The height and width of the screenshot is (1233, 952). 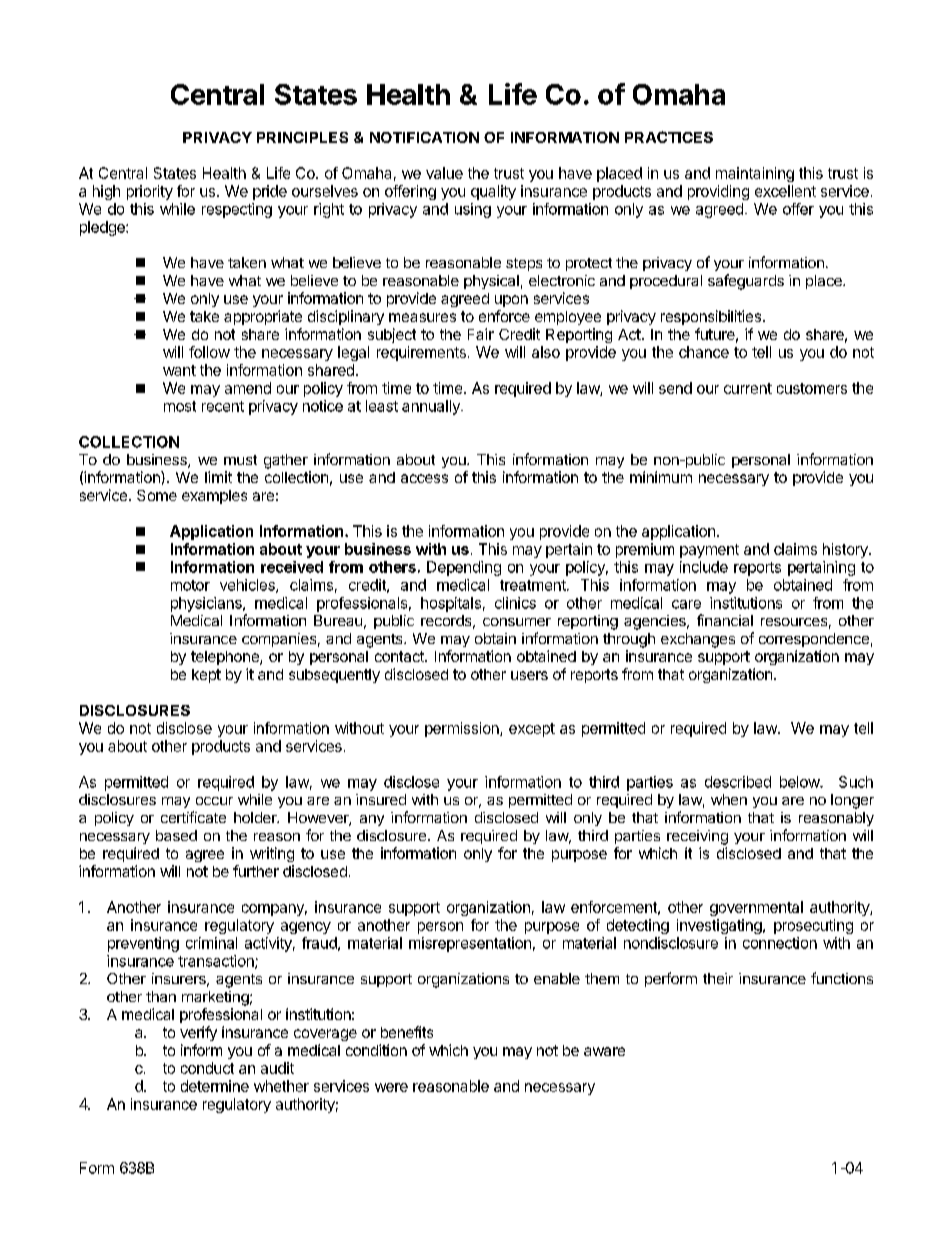 What do you see at coordinates (451, 604) in the screenshot?
I see `hospitals` at bounding box center [451, 604].
